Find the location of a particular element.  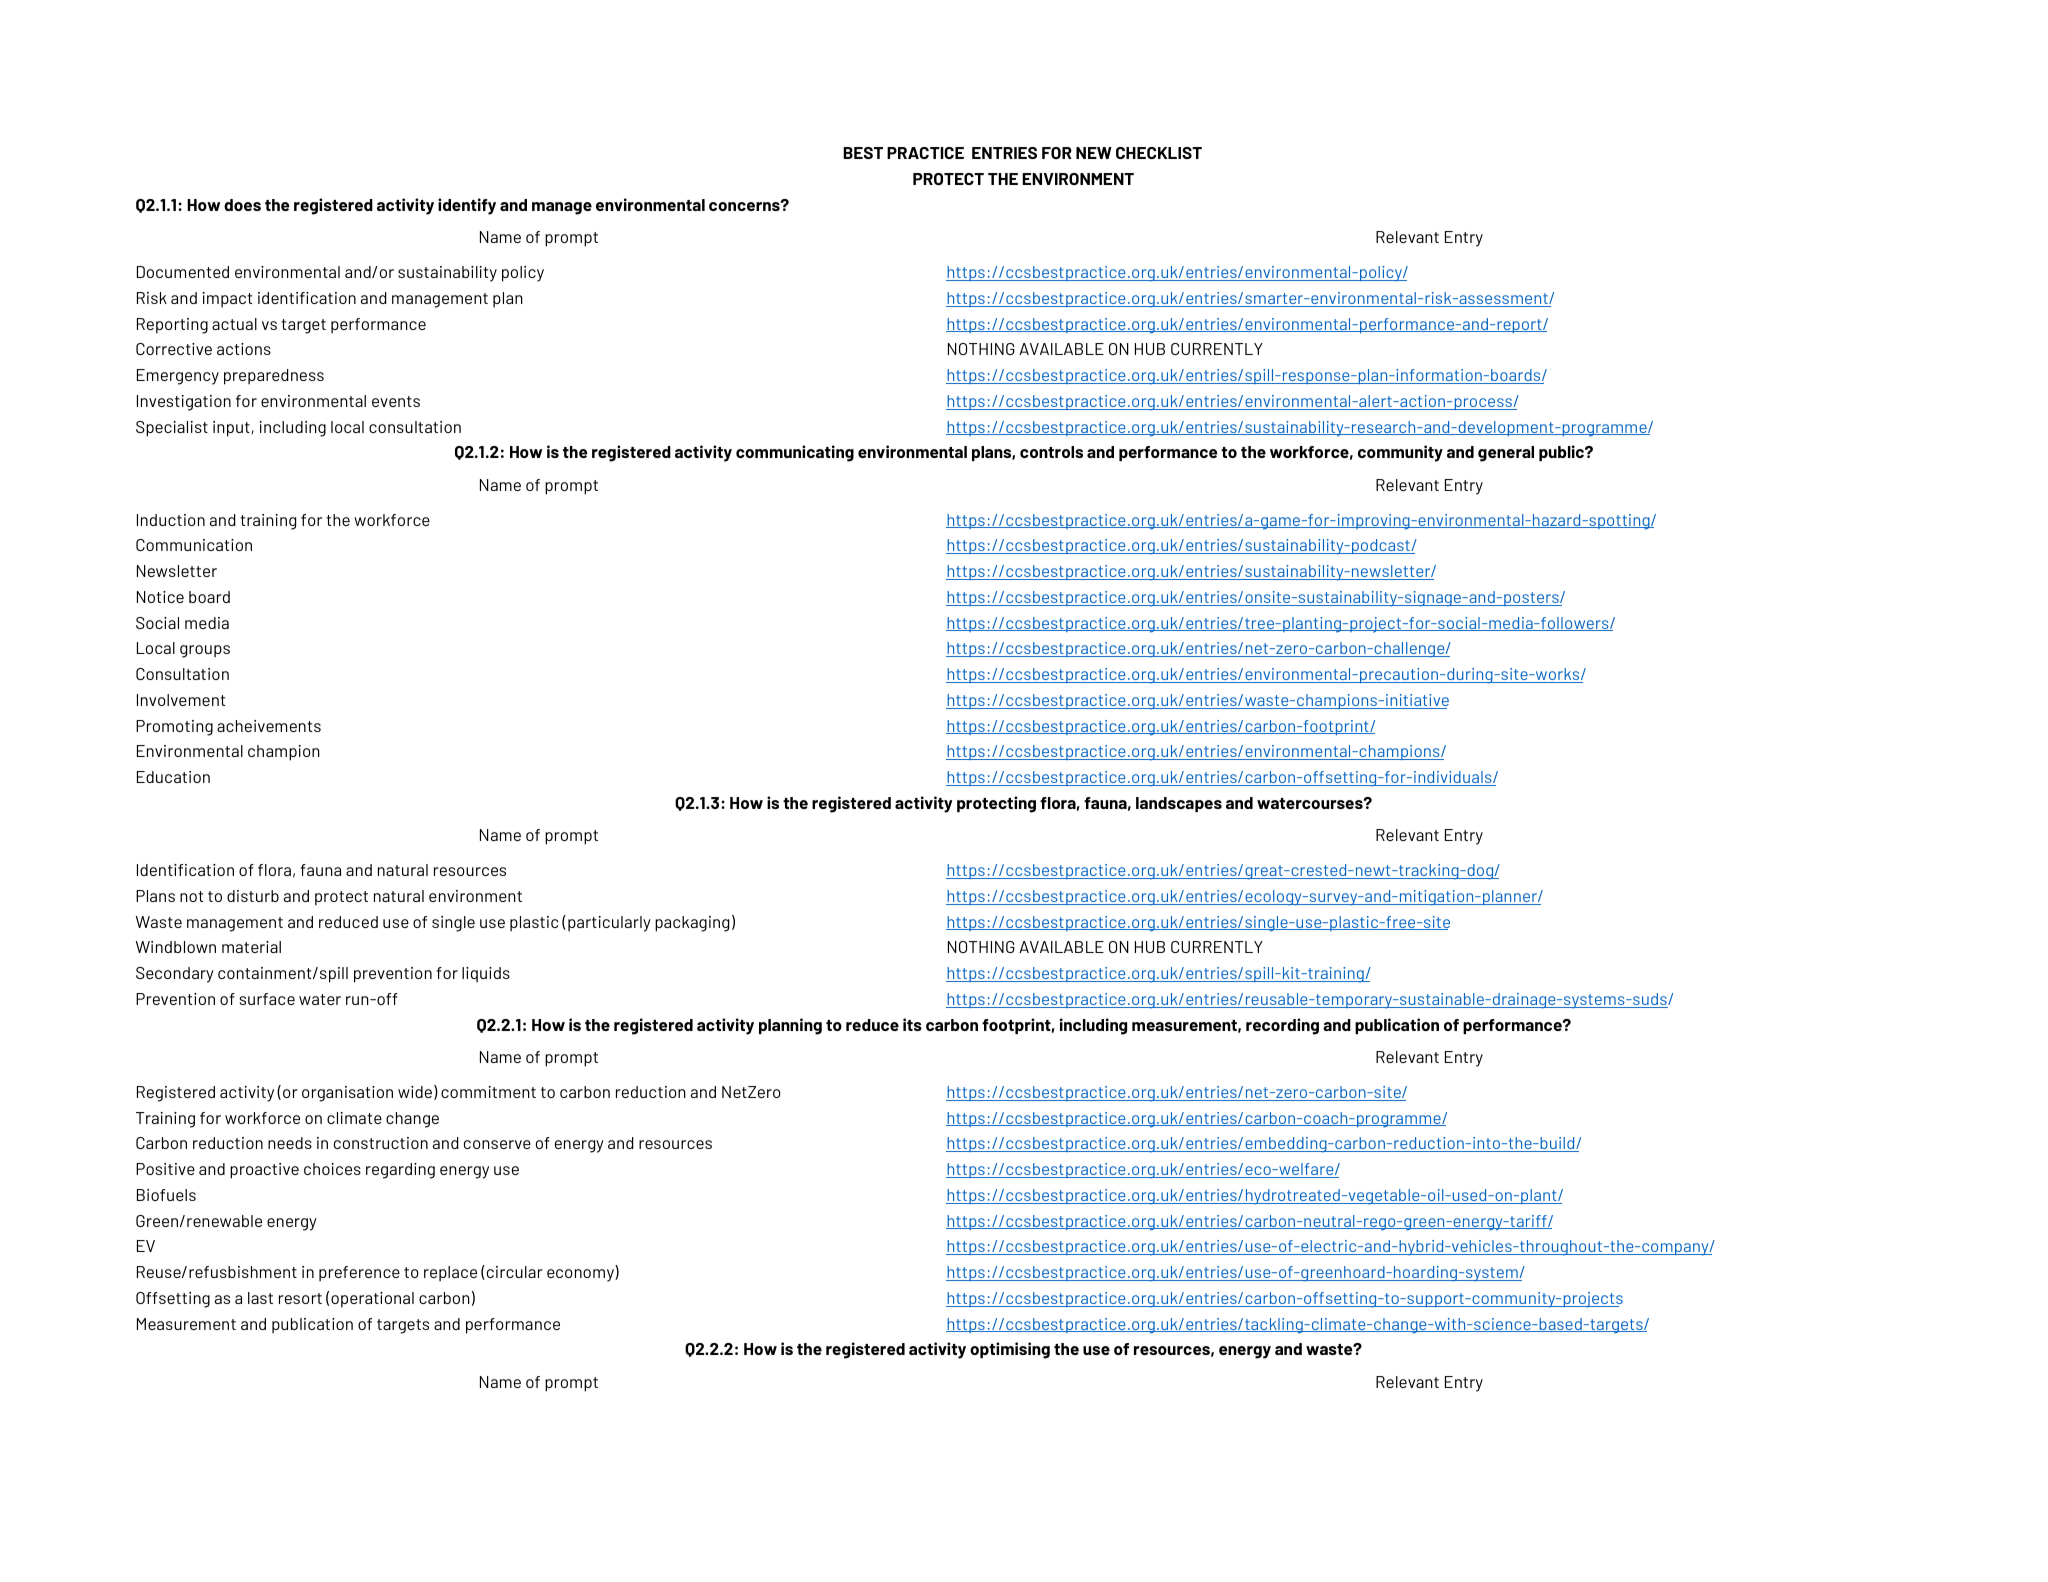

optimising is located at coordinates (1010, 1350).
